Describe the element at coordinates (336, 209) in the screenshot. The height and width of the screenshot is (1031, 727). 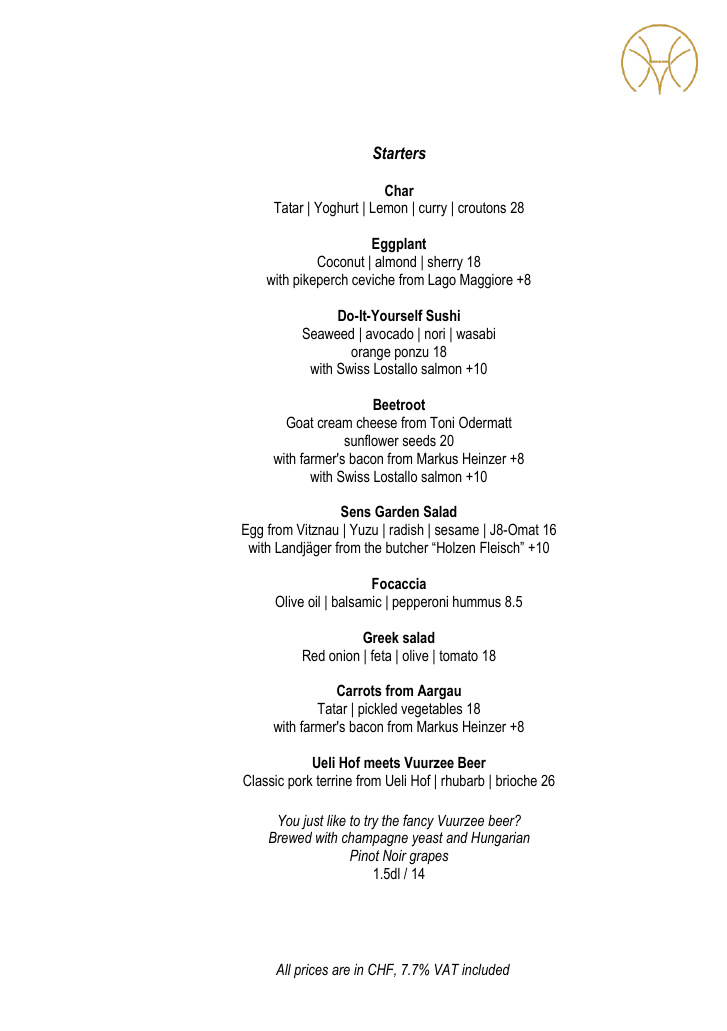
I see `Yoghurt` at that location.
